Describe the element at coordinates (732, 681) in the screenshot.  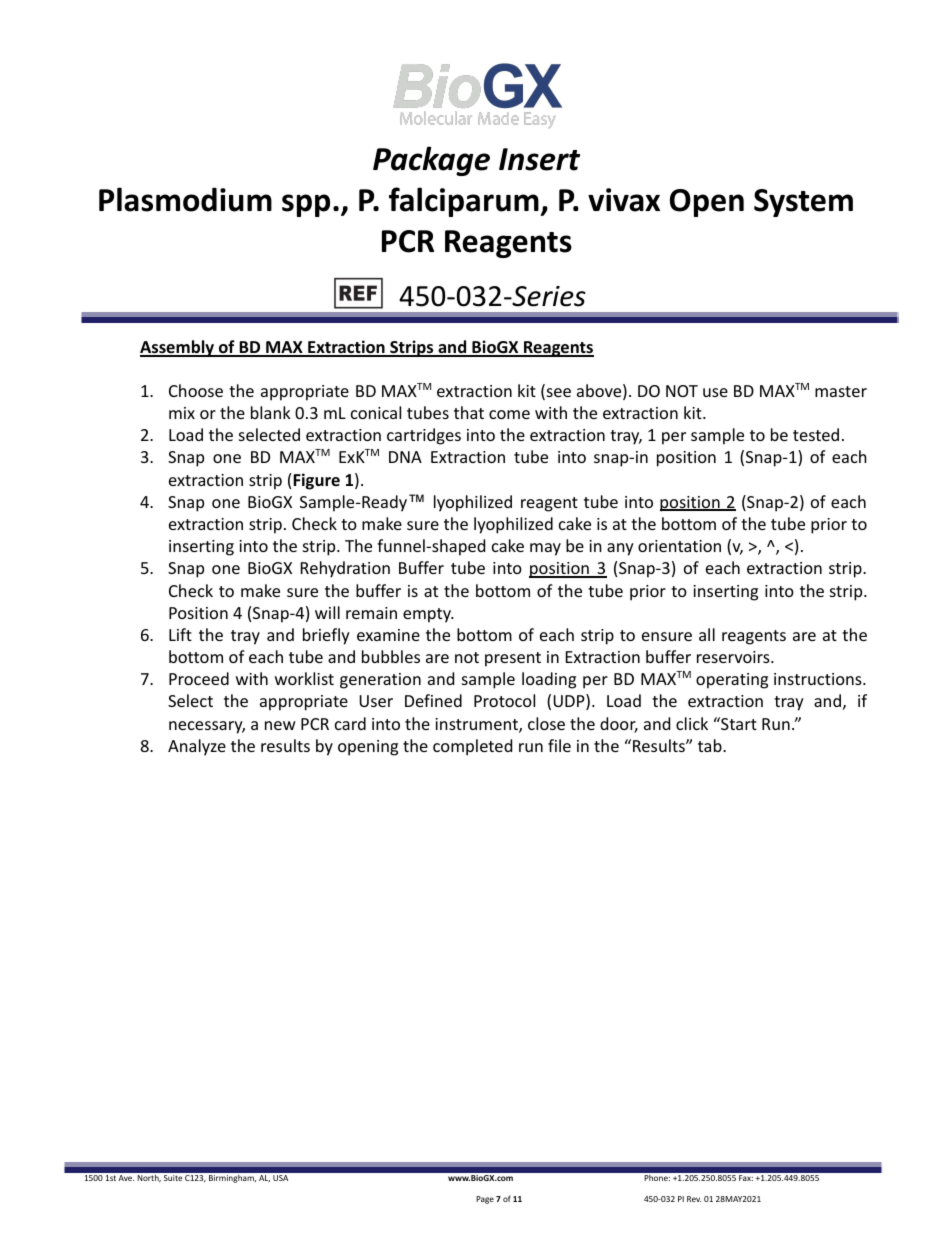
I see `operating` at that location.
